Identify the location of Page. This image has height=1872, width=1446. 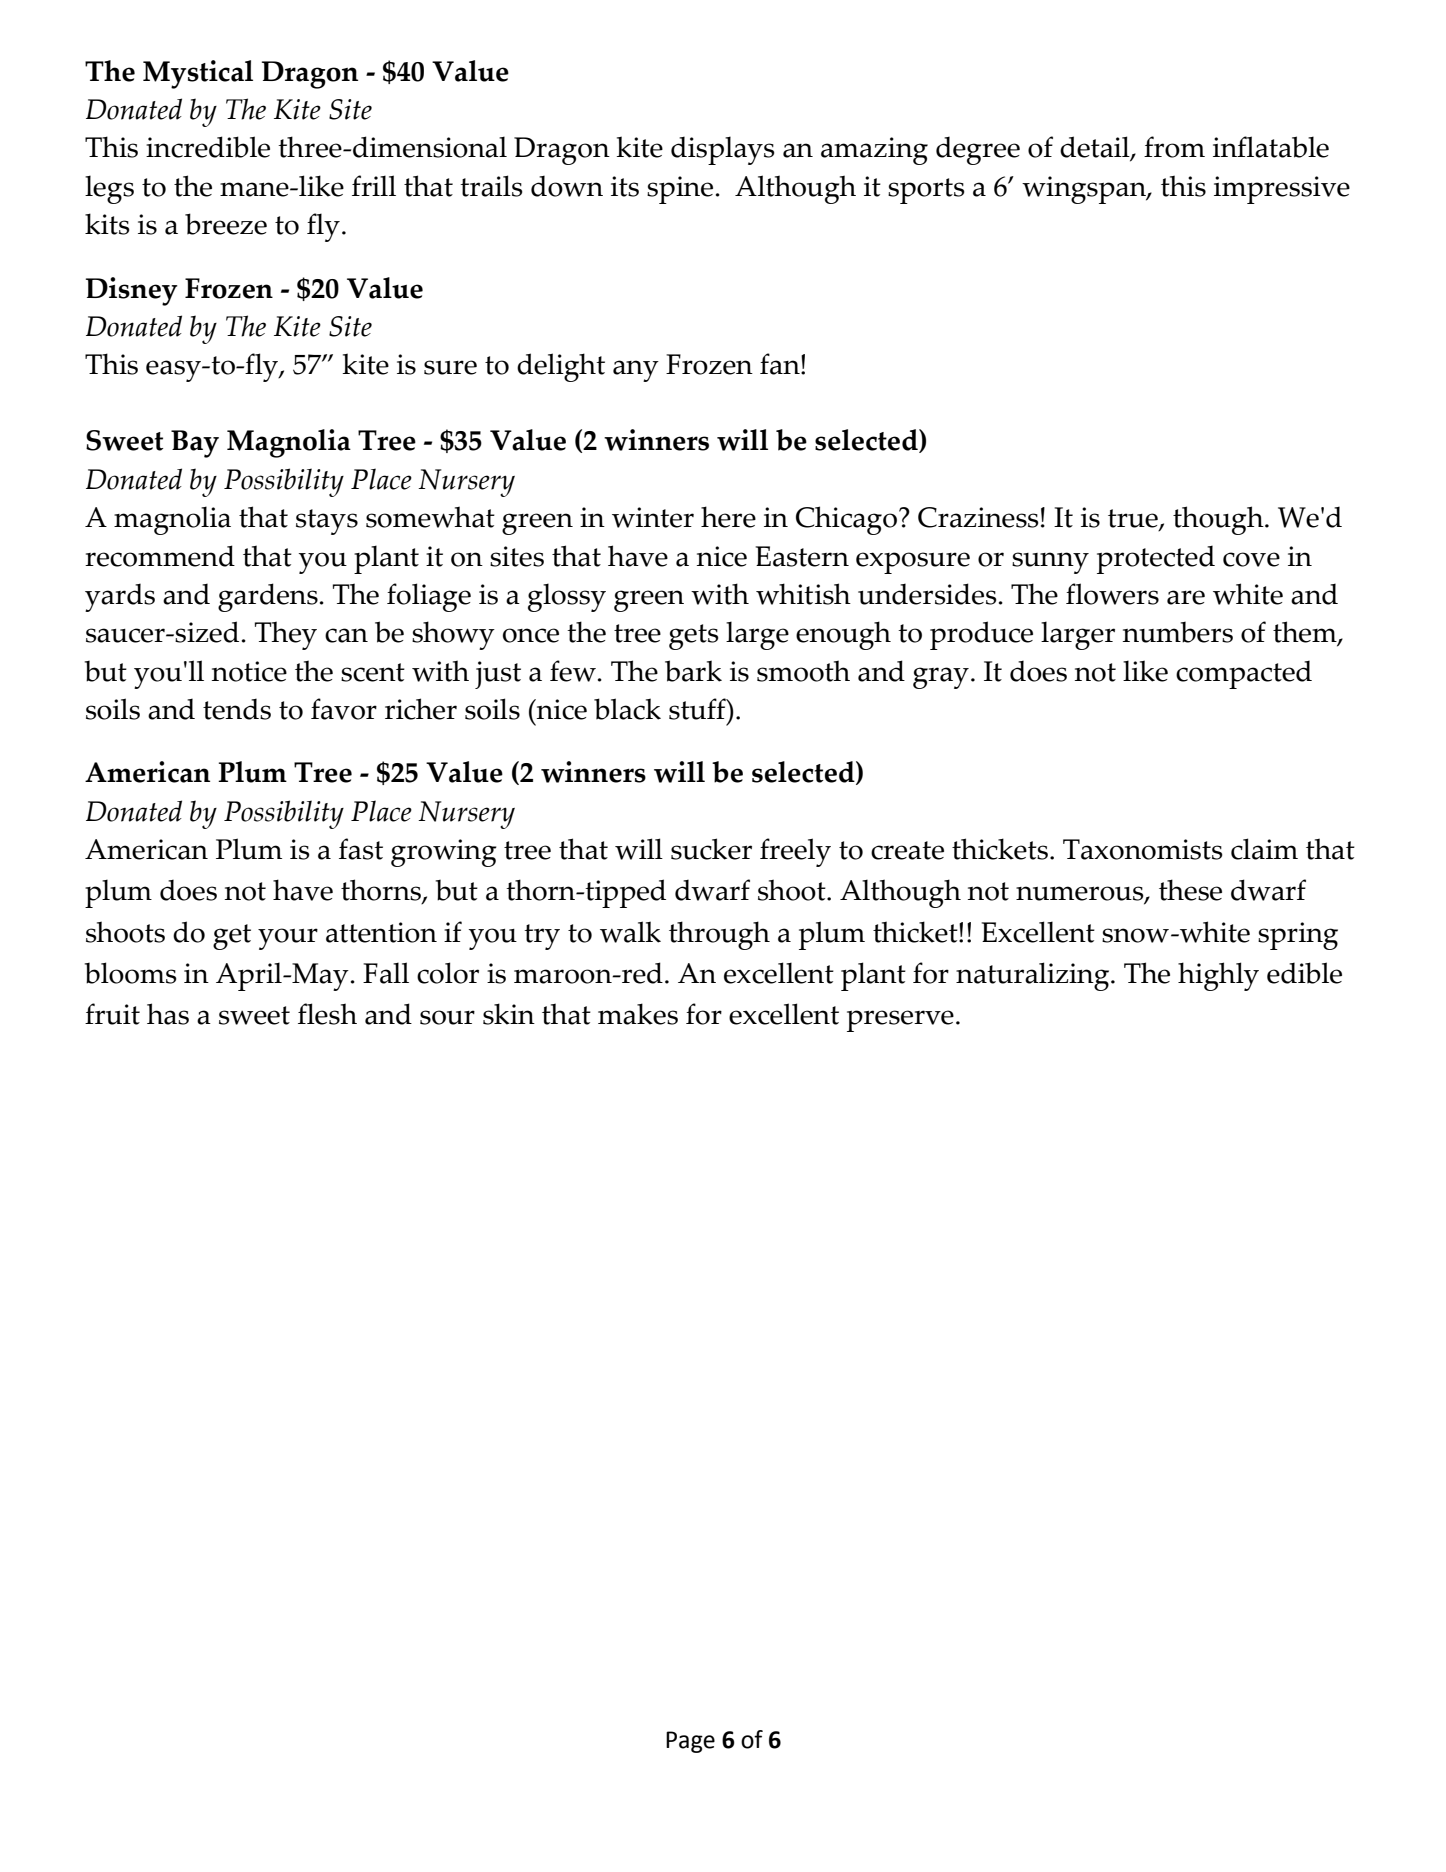
(690, 1742).
